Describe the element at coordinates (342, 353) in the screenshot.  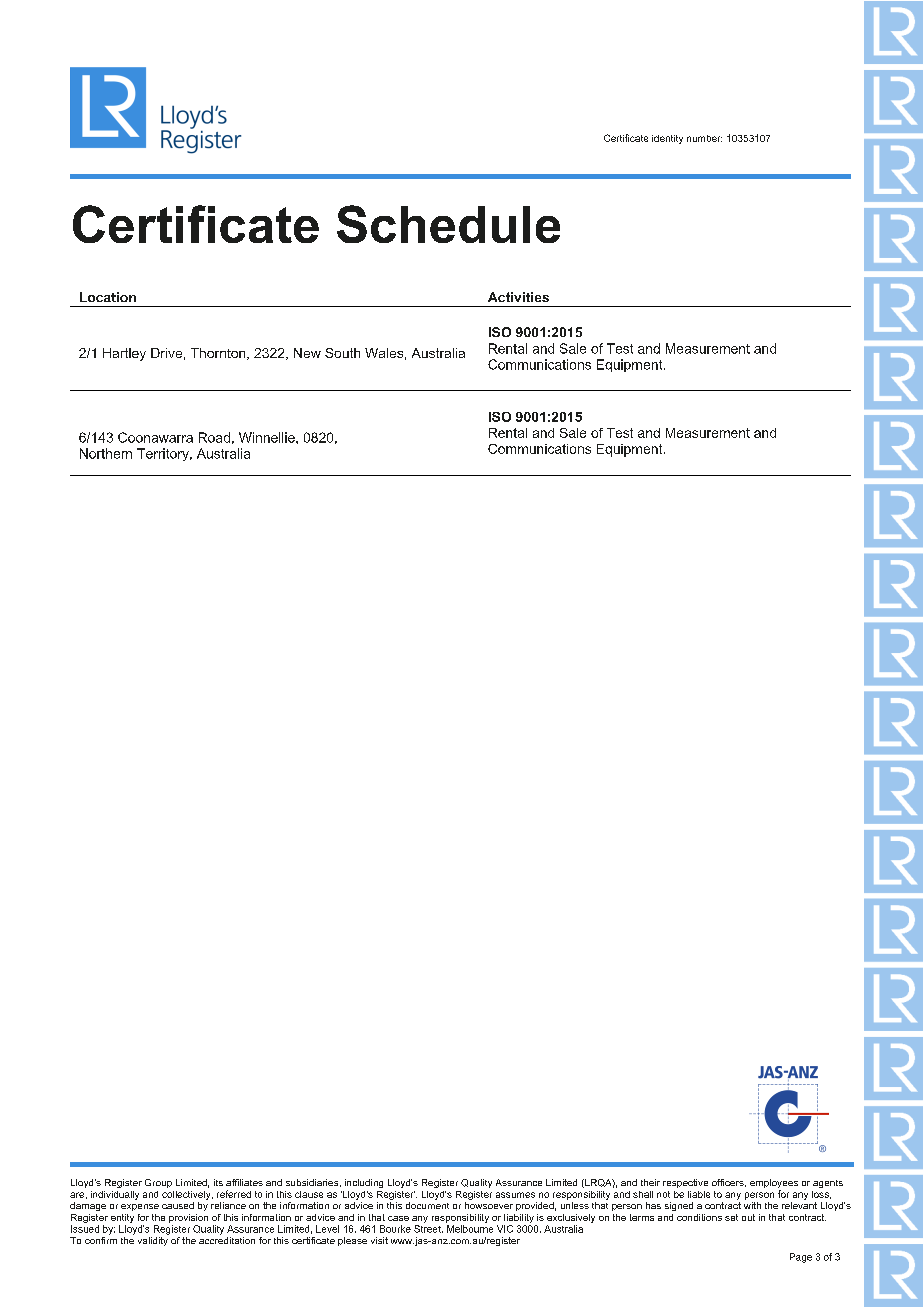
I see `South` at that location.
